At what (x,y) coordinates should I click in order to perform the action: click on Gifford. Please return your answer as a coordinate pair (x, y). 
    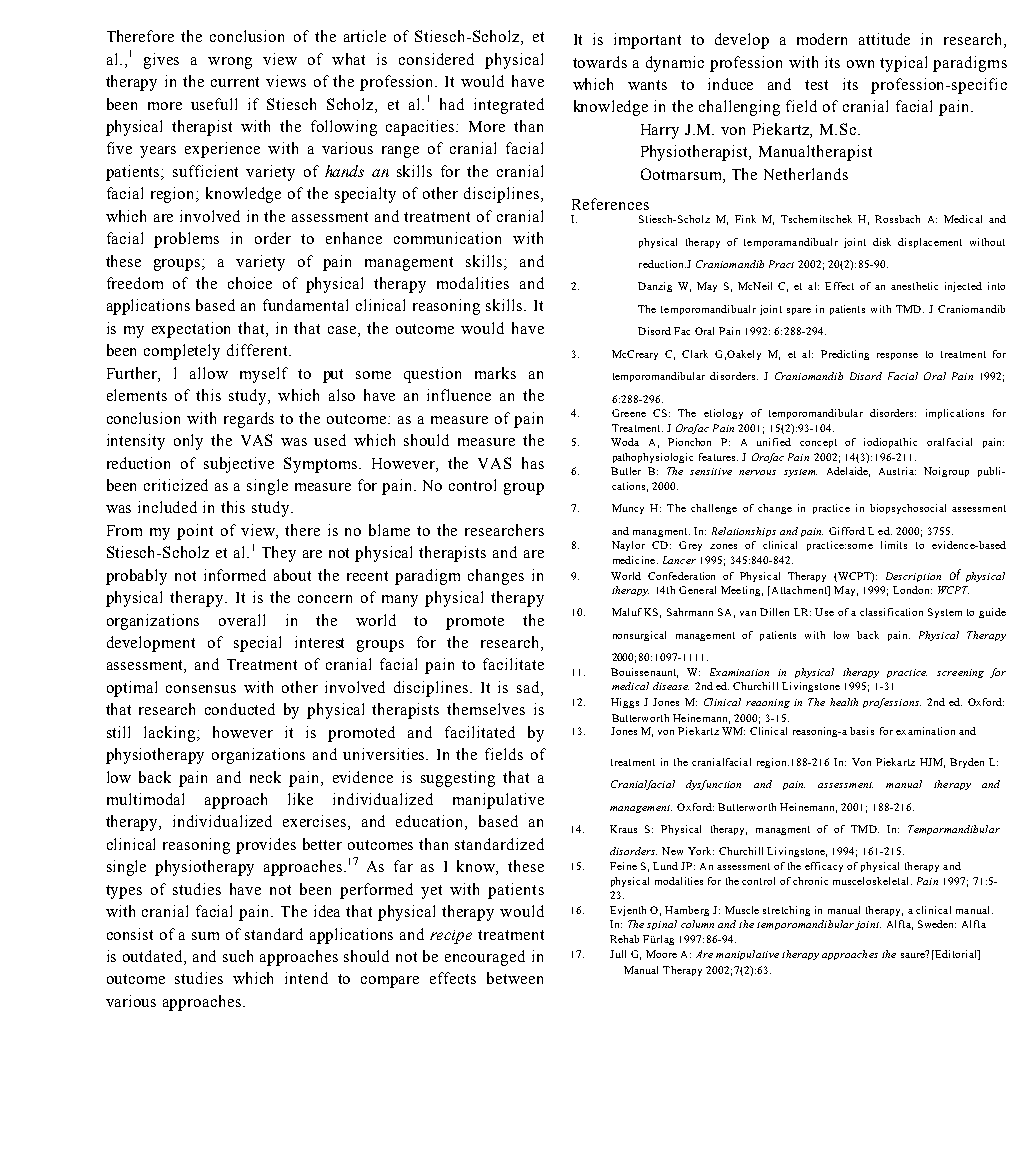
    Looking at the image, I should click on (847, 531).
